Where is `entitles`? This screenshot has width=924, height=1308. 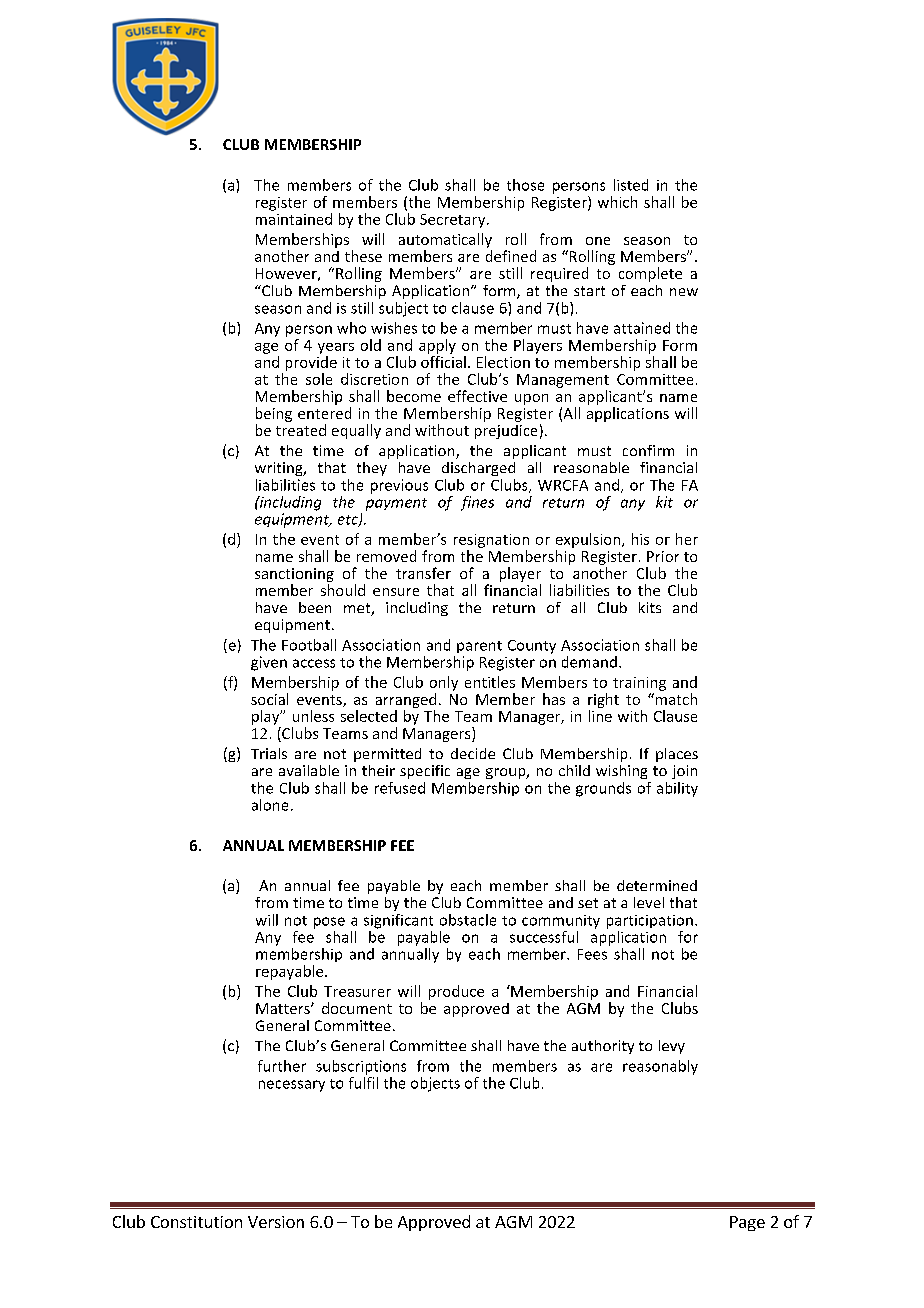
entitles is located at coordinates (490, 682).
